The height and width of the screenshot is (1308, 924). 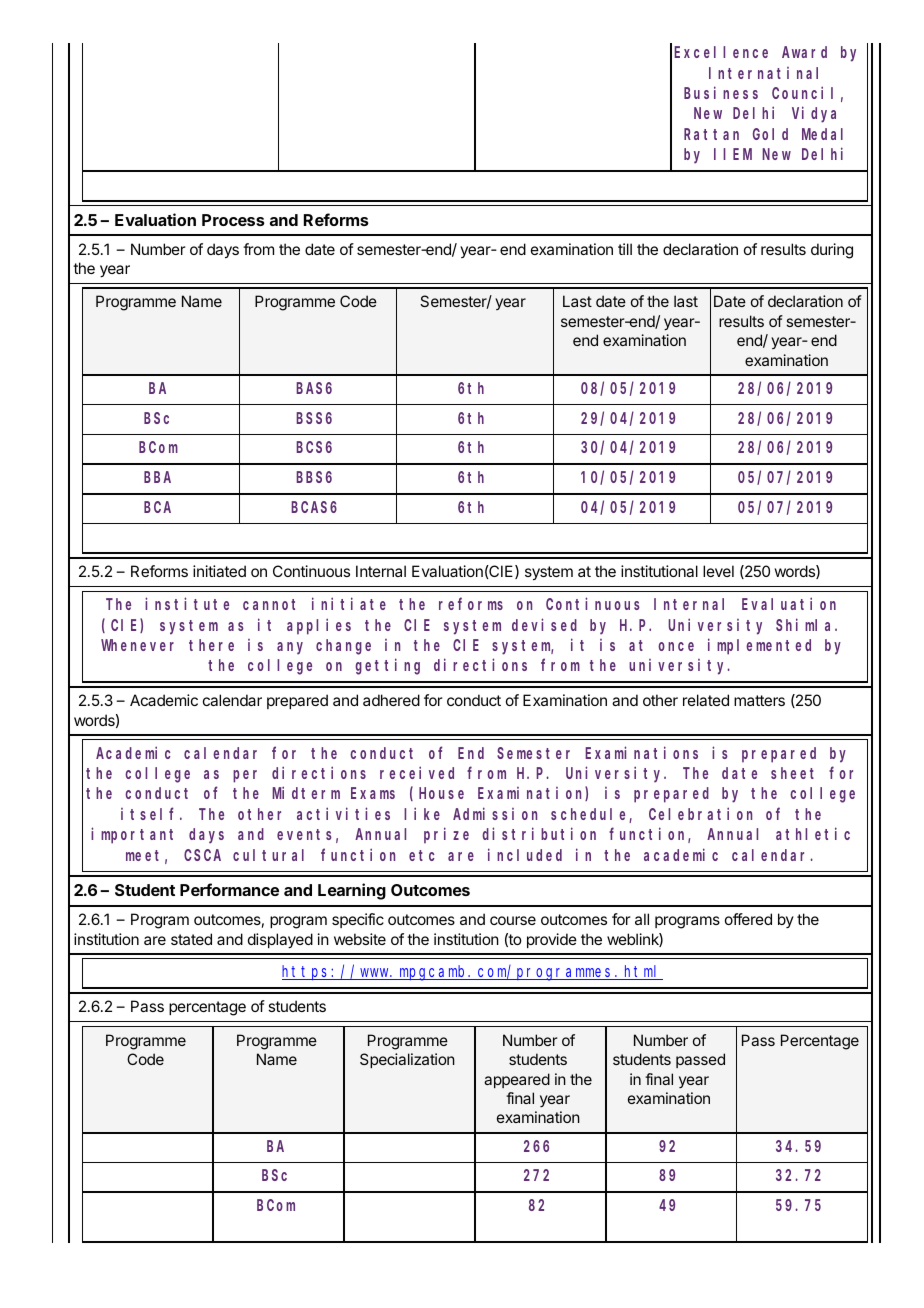 I want to click on devised, so click(x=544, y=624).
